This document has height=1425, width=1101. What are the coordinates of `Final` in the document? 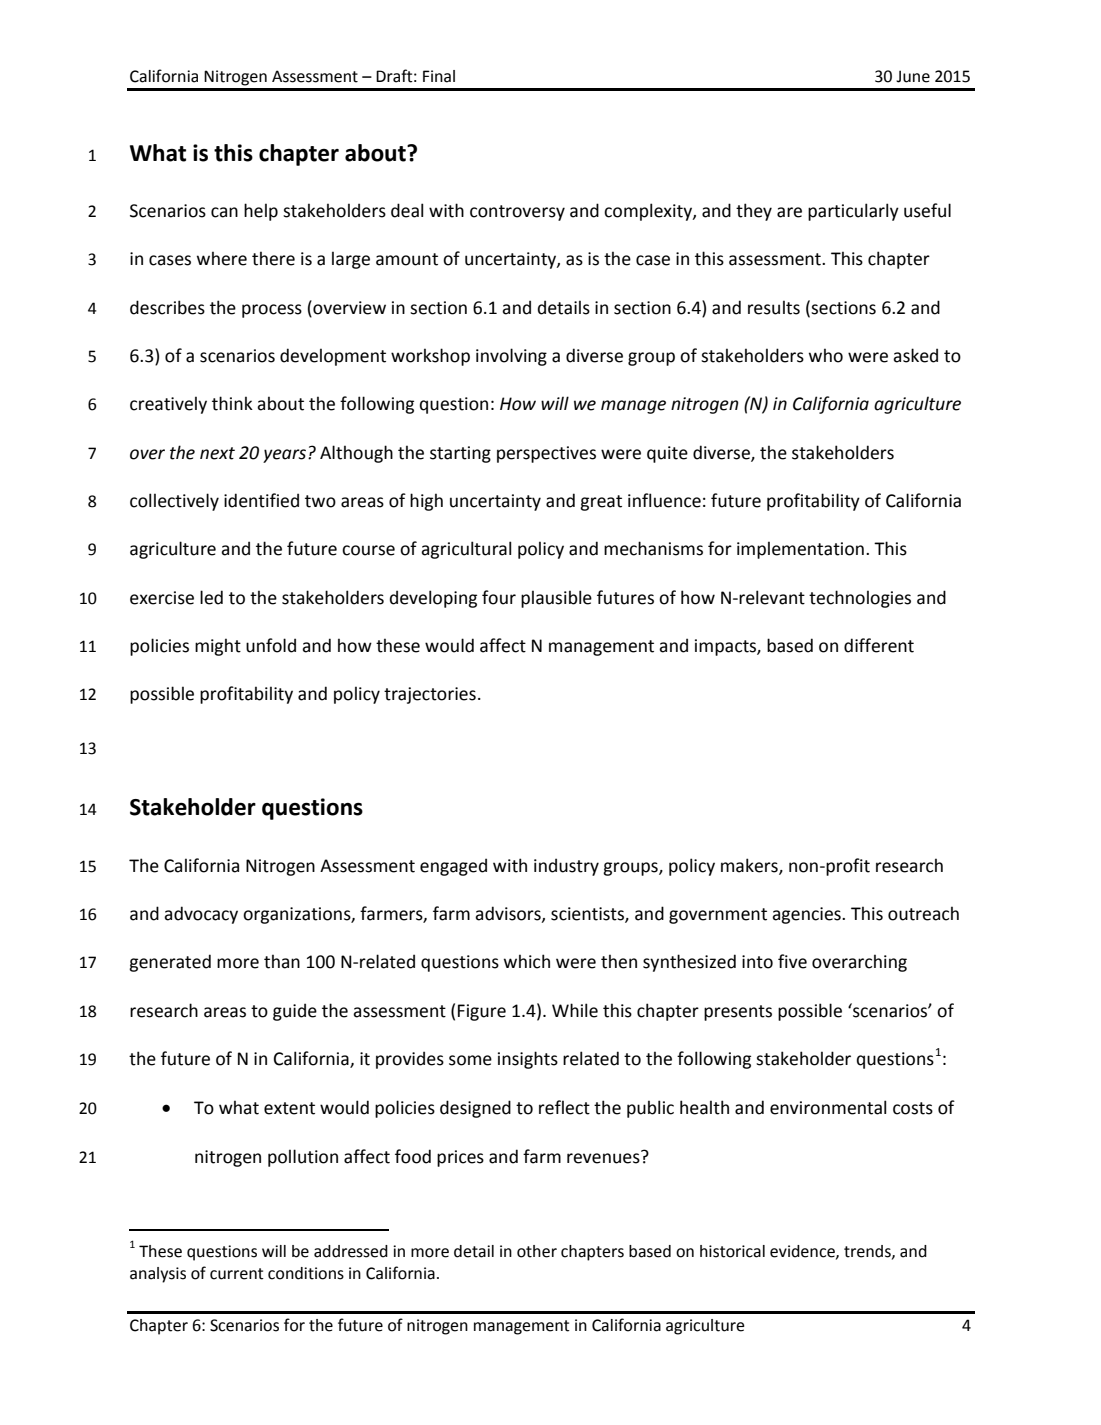 It's located at (439, 76).
